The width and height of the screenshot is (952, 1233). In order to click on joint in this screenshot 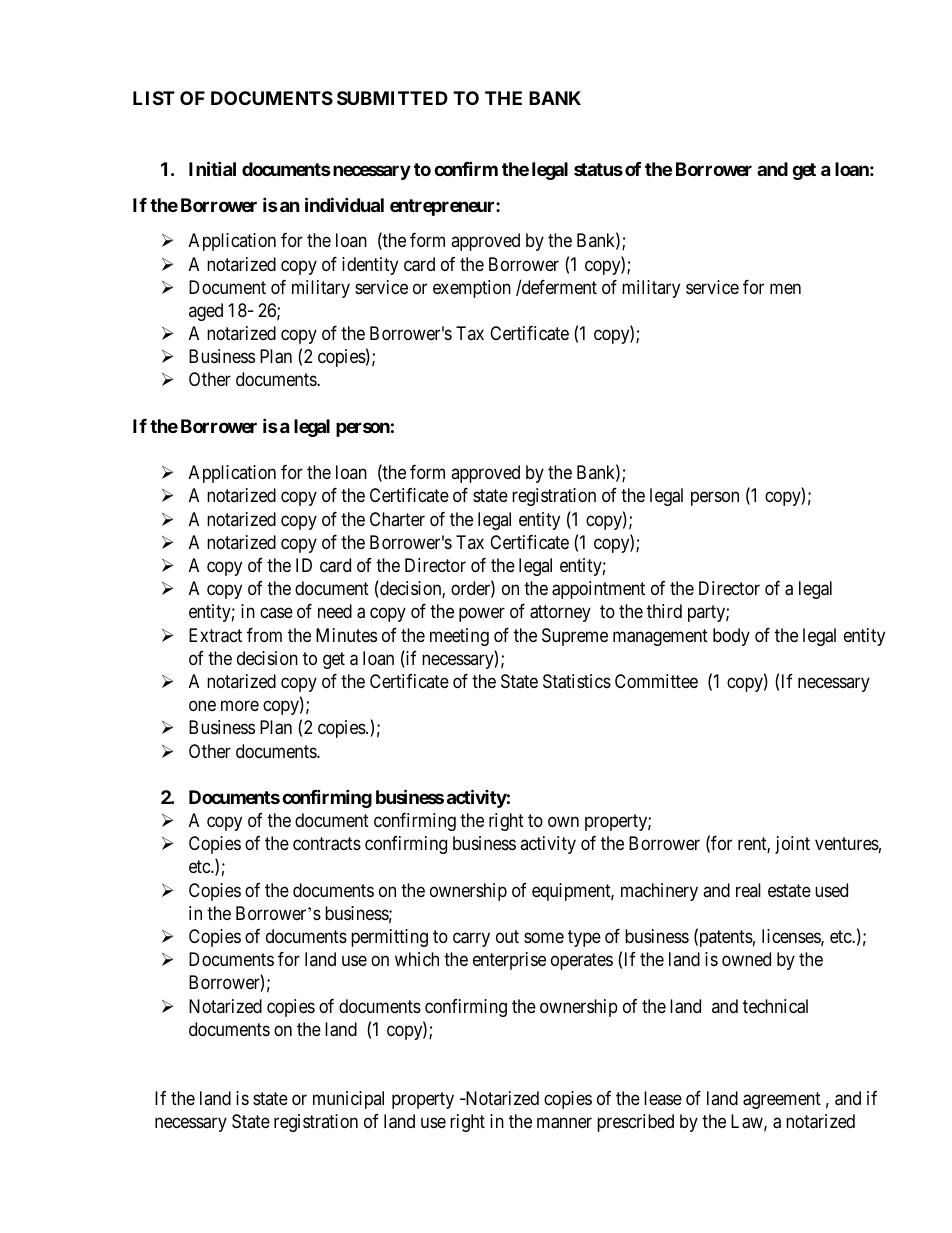, I will do `click(792, 845)`.
